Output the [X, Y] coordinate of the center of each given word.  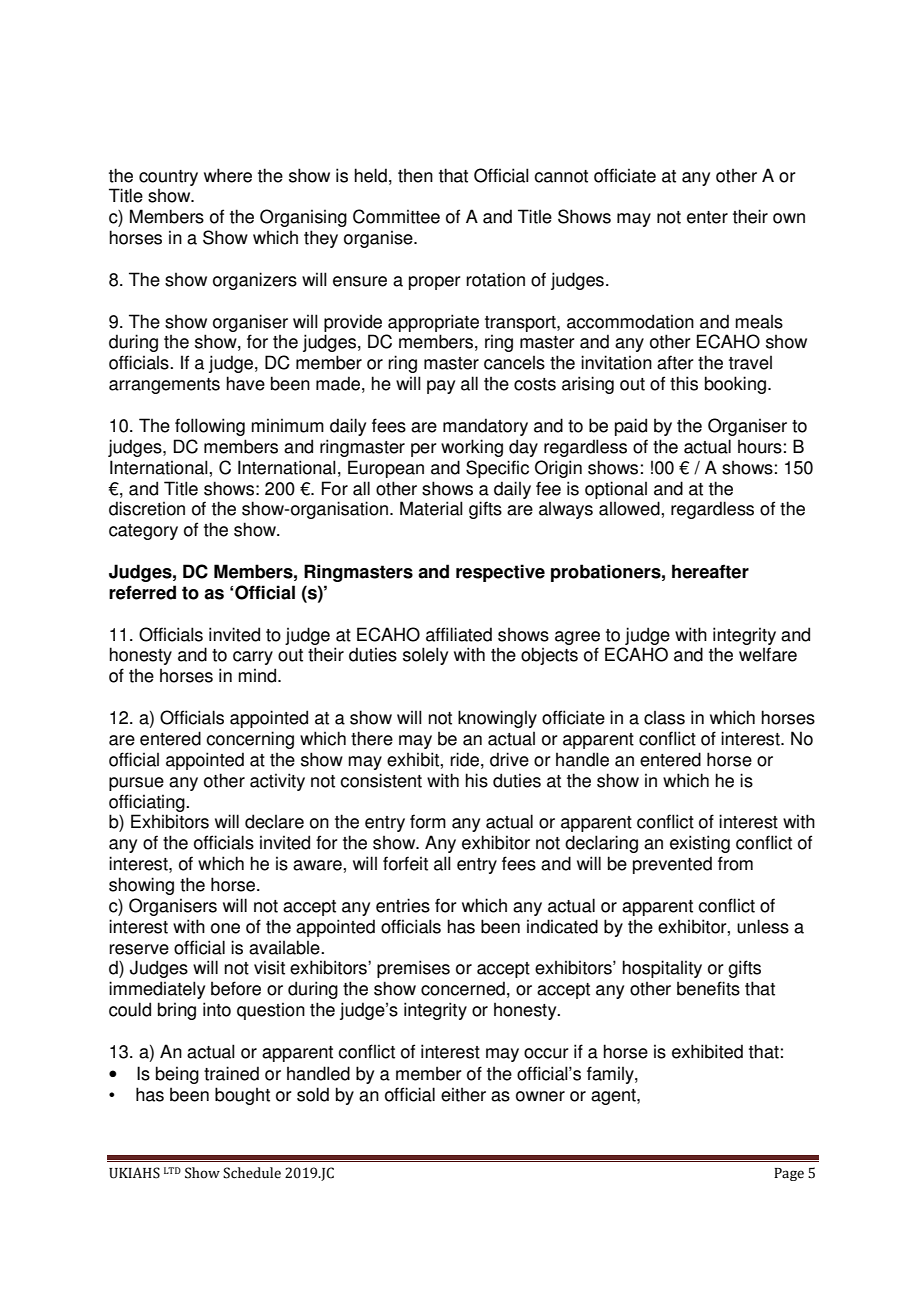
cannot [561, 176]
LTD [172, 1170]
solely [425, 656]
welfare [768, 654]
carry [253, 658]
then [415, 175]
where [228, 175]
